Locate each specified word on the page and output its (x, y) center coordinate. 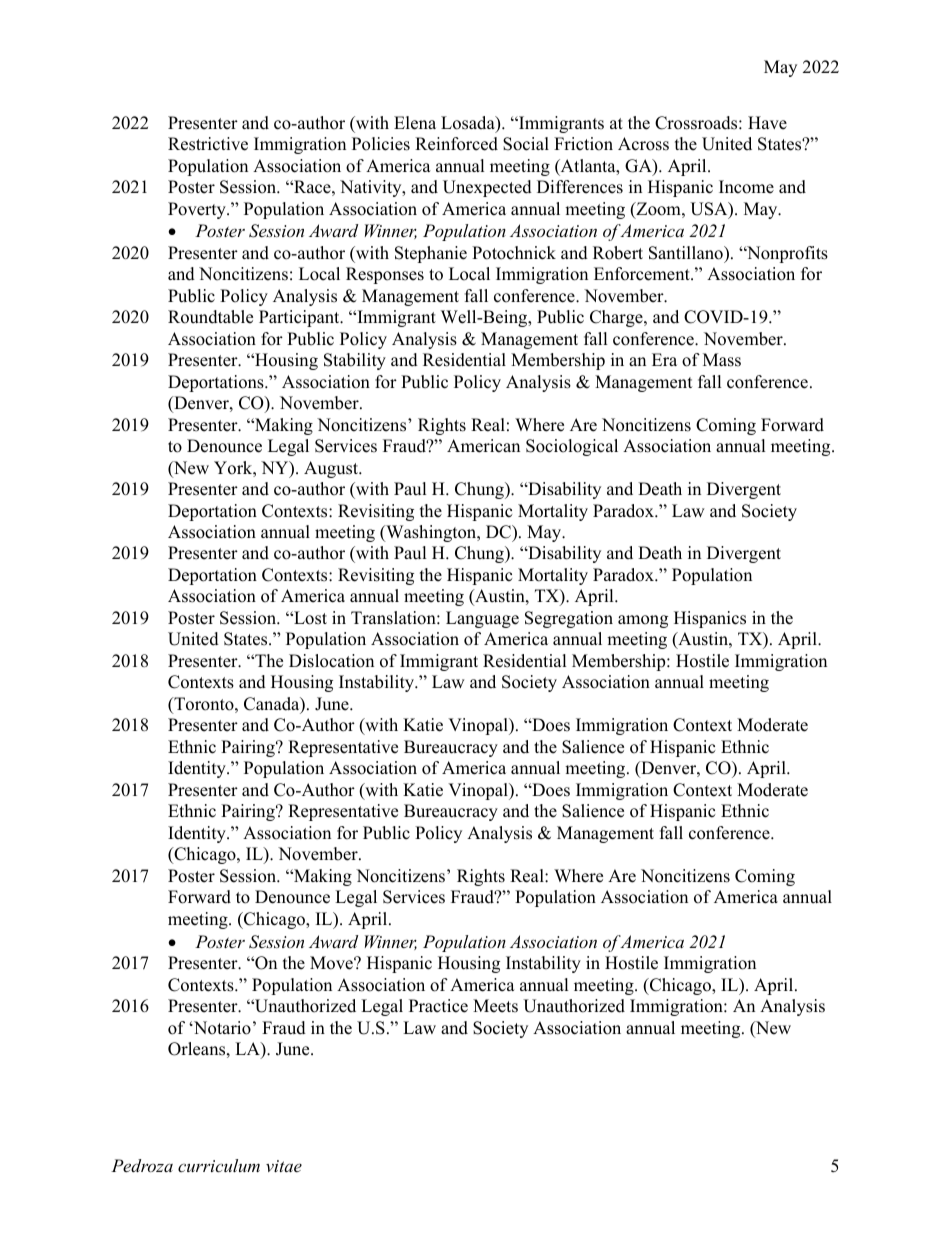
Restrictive (208, 144)
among (643, 621)
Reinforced (456, 144)
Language (482, 619)
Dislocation (331, 661)
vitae (284, 1166)
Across (643, 144)
